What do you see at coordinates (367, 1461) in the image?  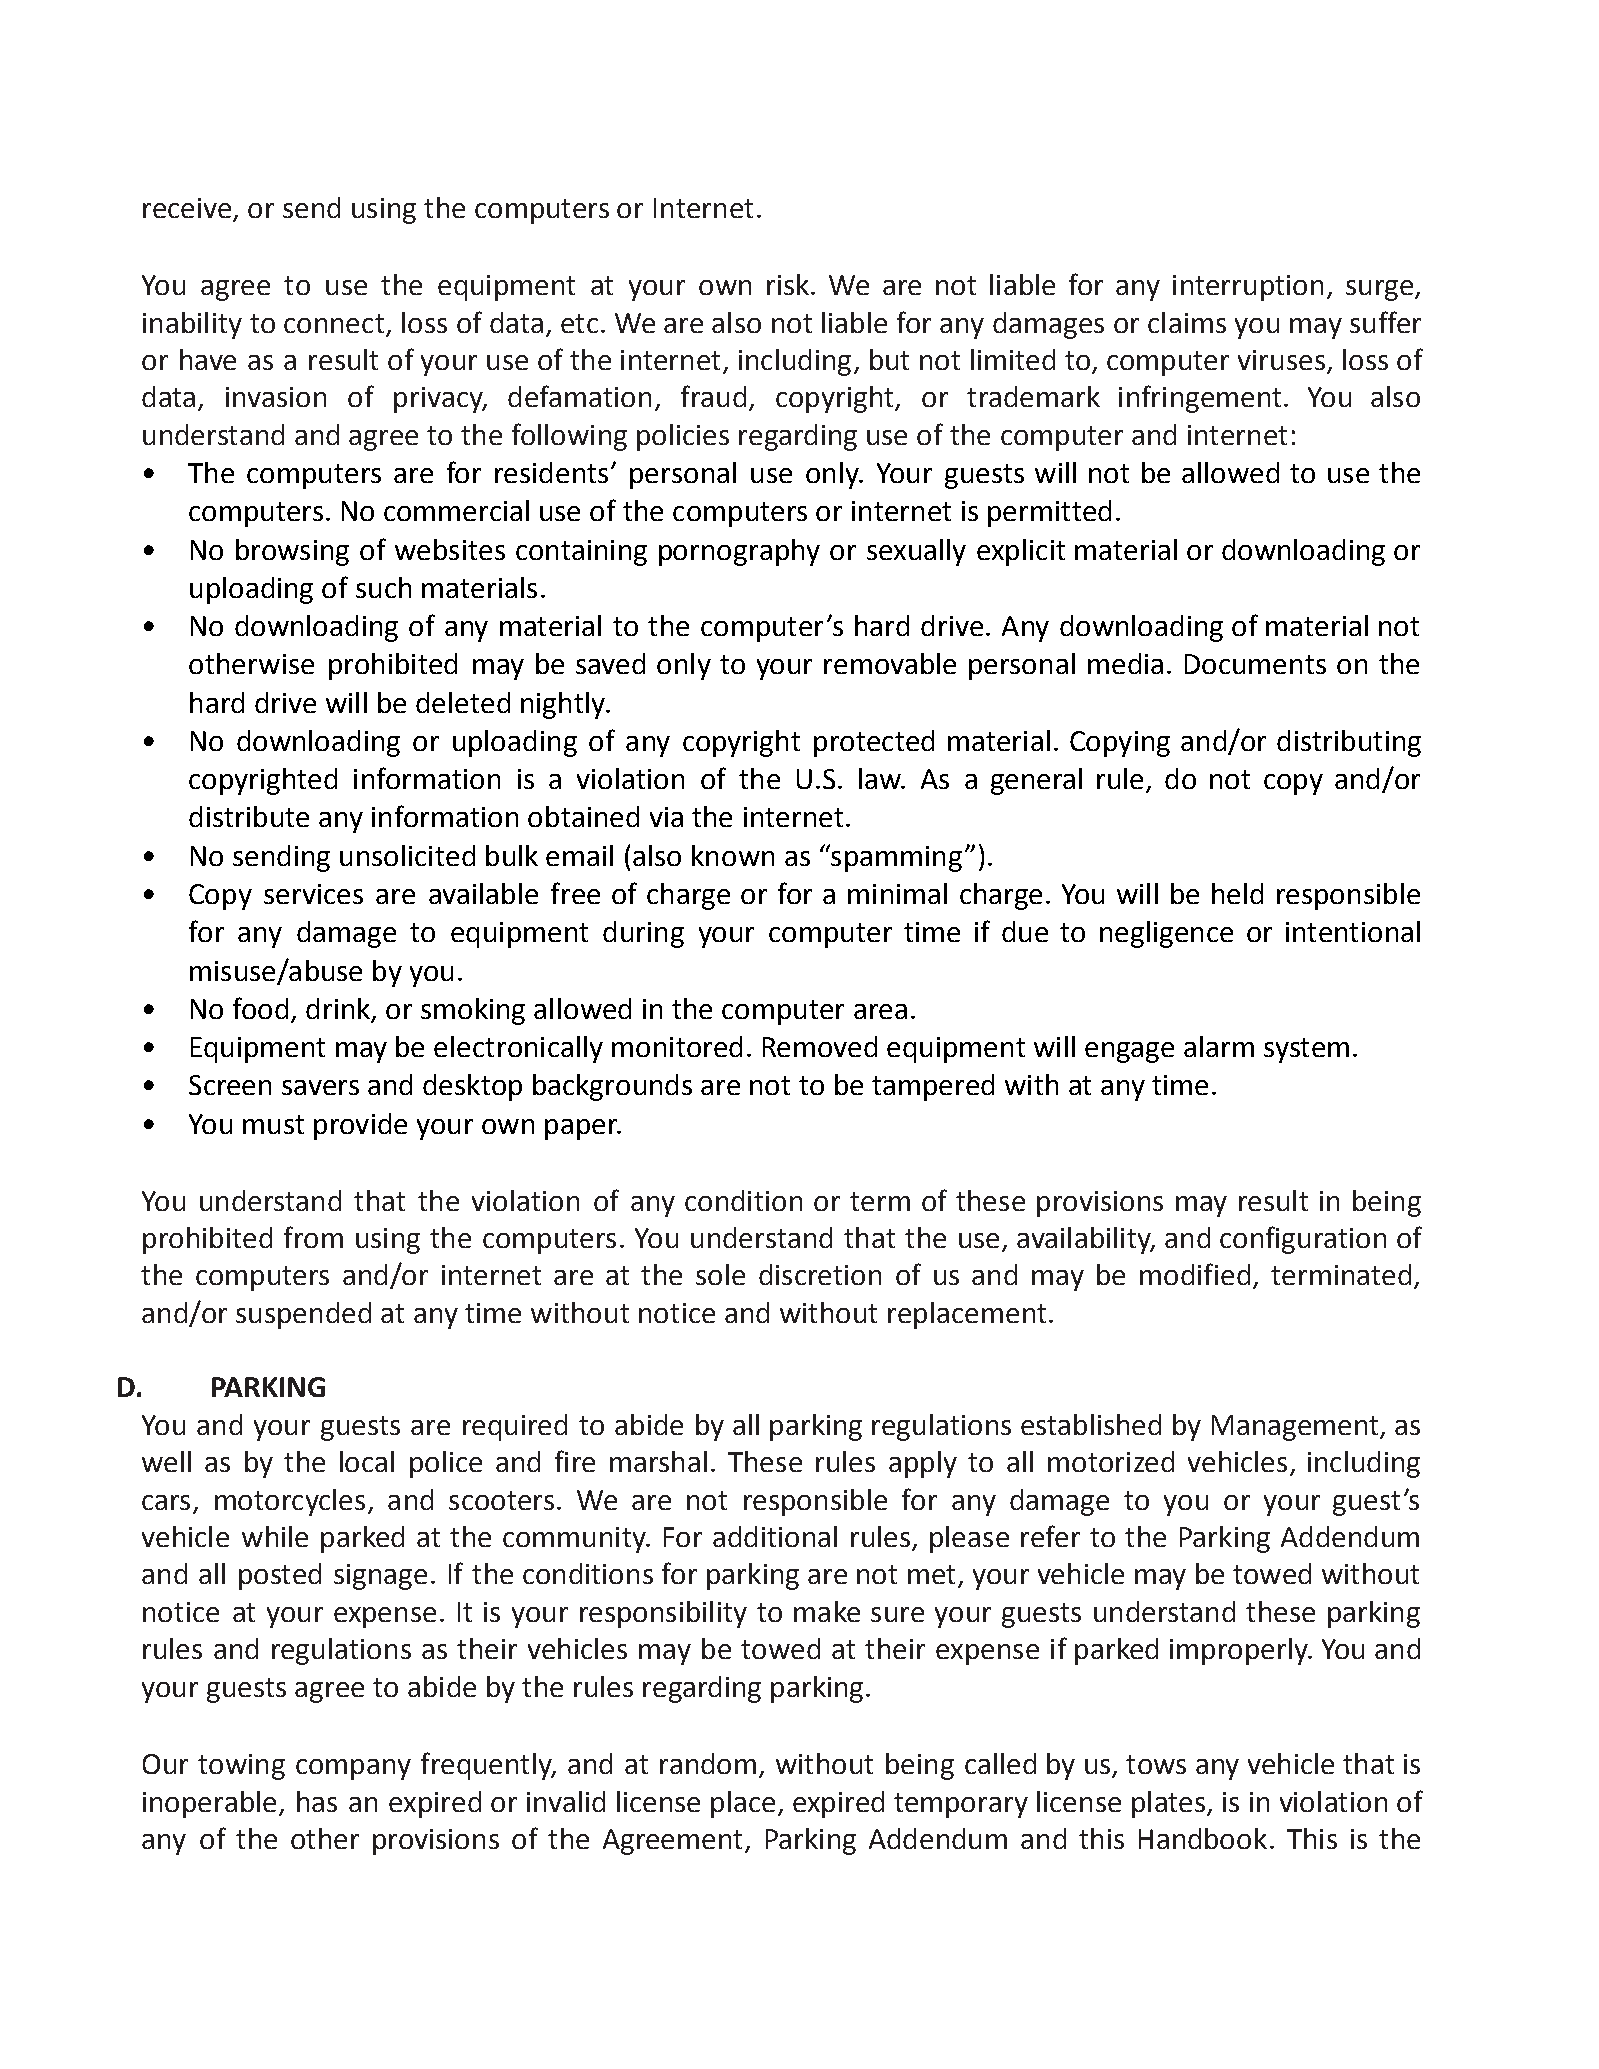 I see `local` at bounding box center [367, 1461].
